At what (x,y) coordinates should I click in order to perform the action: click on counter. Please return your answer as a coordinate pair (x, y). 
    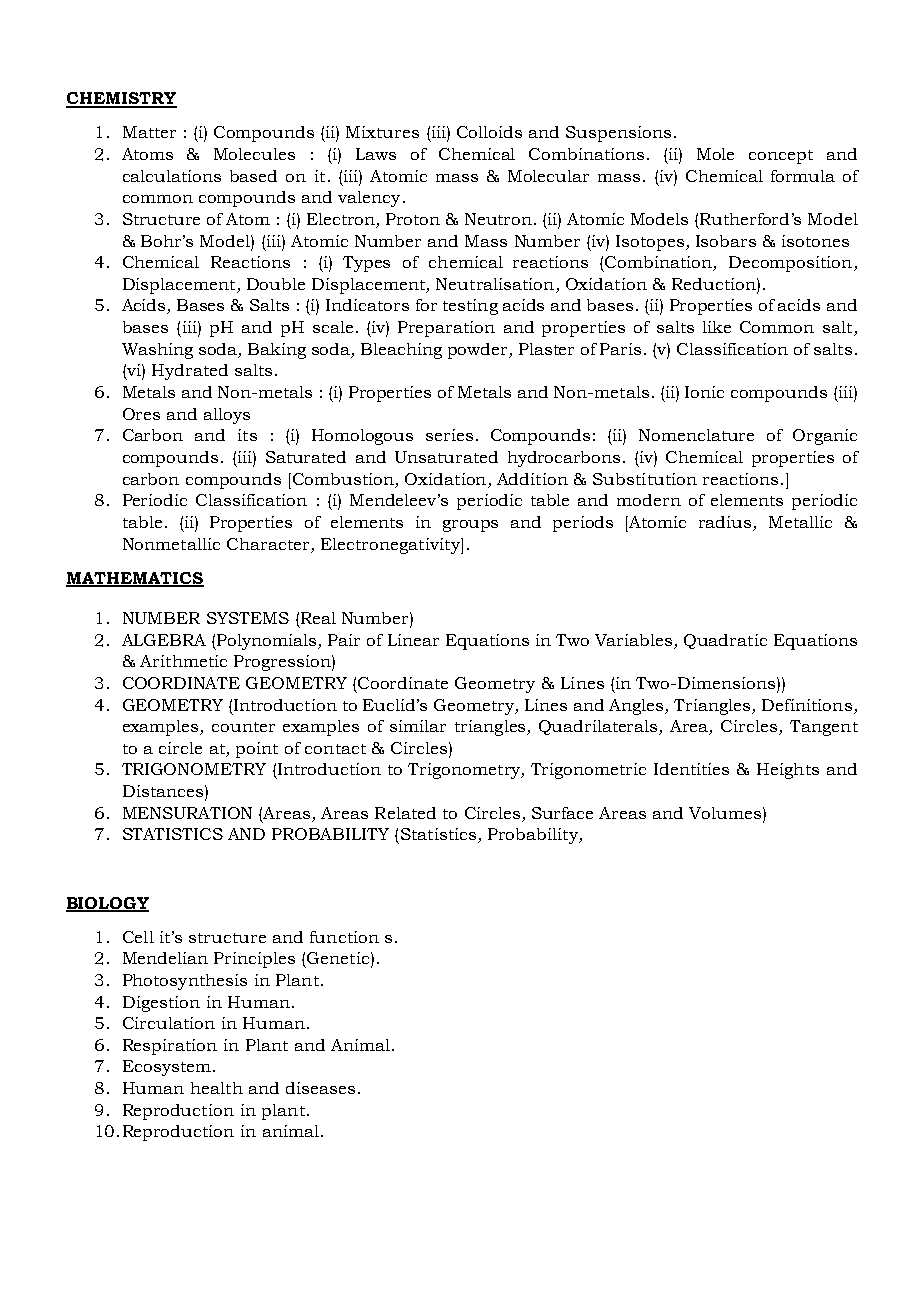
    Looking at the image, I should click on (243, 727).
